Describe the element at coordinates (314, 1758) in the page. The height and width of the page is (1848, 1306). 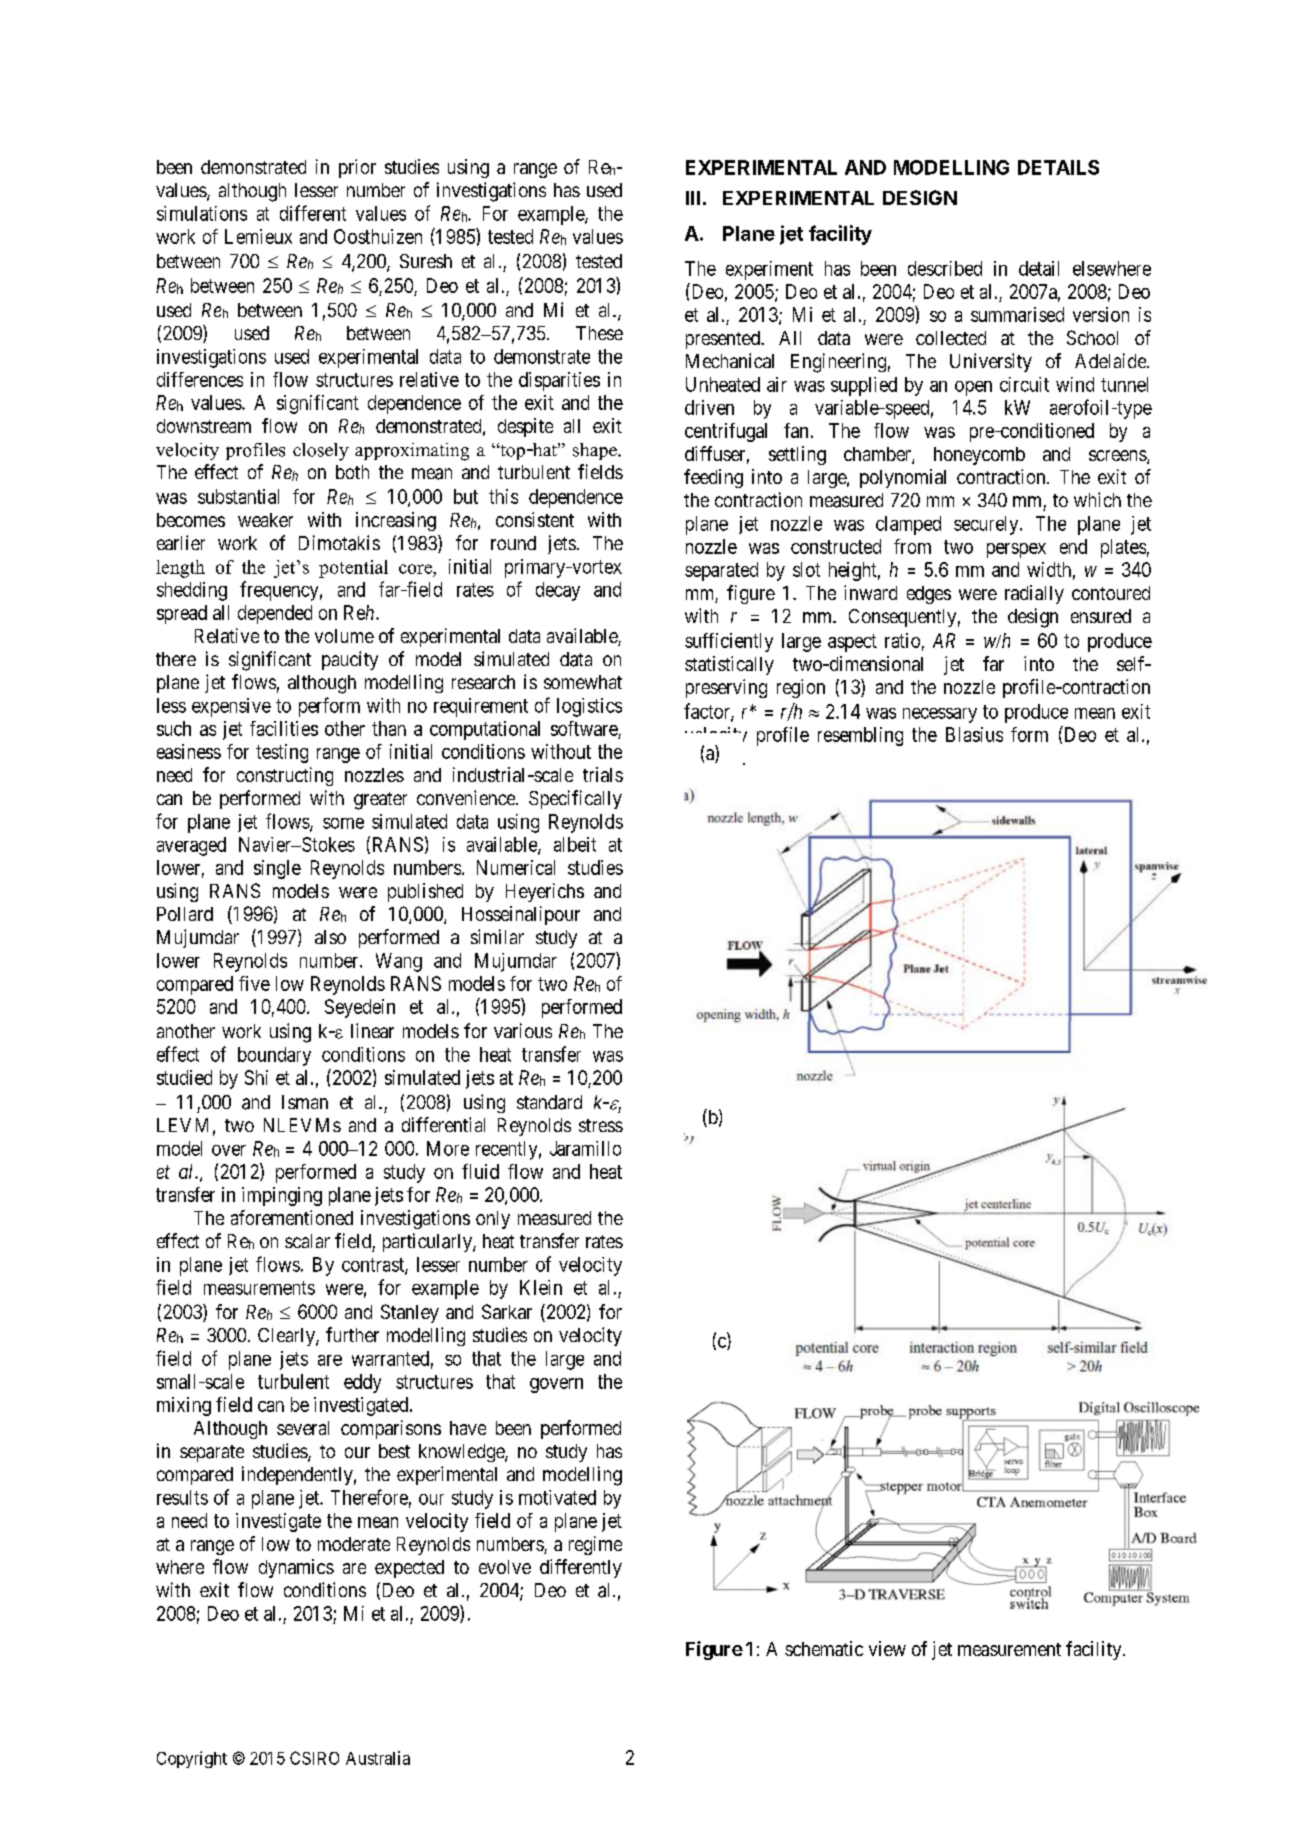
I see `CSIRO` at that location.
